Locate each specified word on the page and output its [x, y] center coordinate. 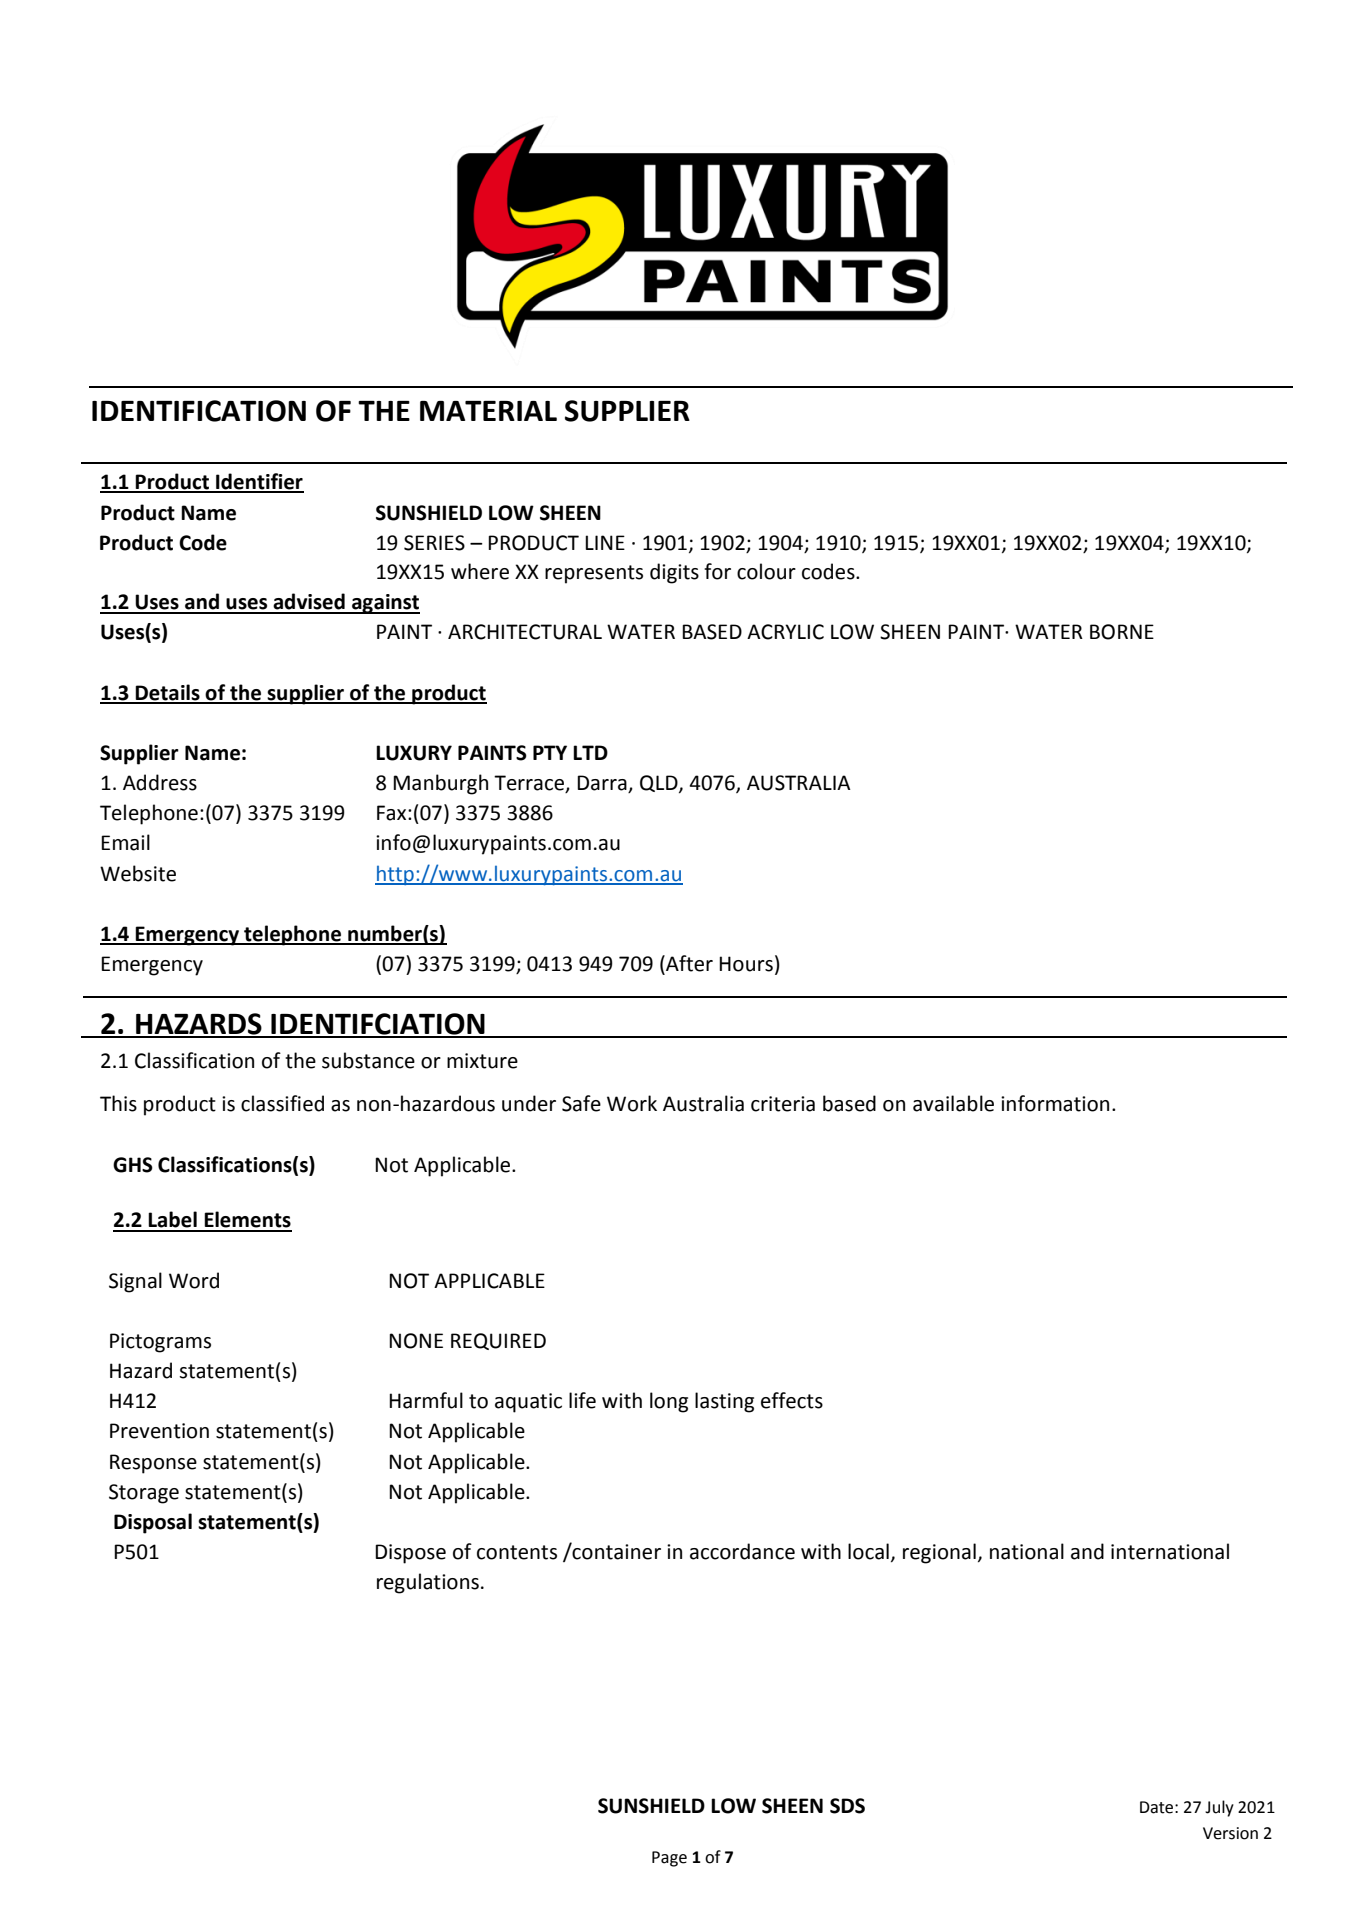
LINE [605, 542]
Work [632, 1103]
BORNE [1122, 632]
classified [282, 1103]
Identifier [259, 482]
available [953, 1103]
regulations [428, 1583]
